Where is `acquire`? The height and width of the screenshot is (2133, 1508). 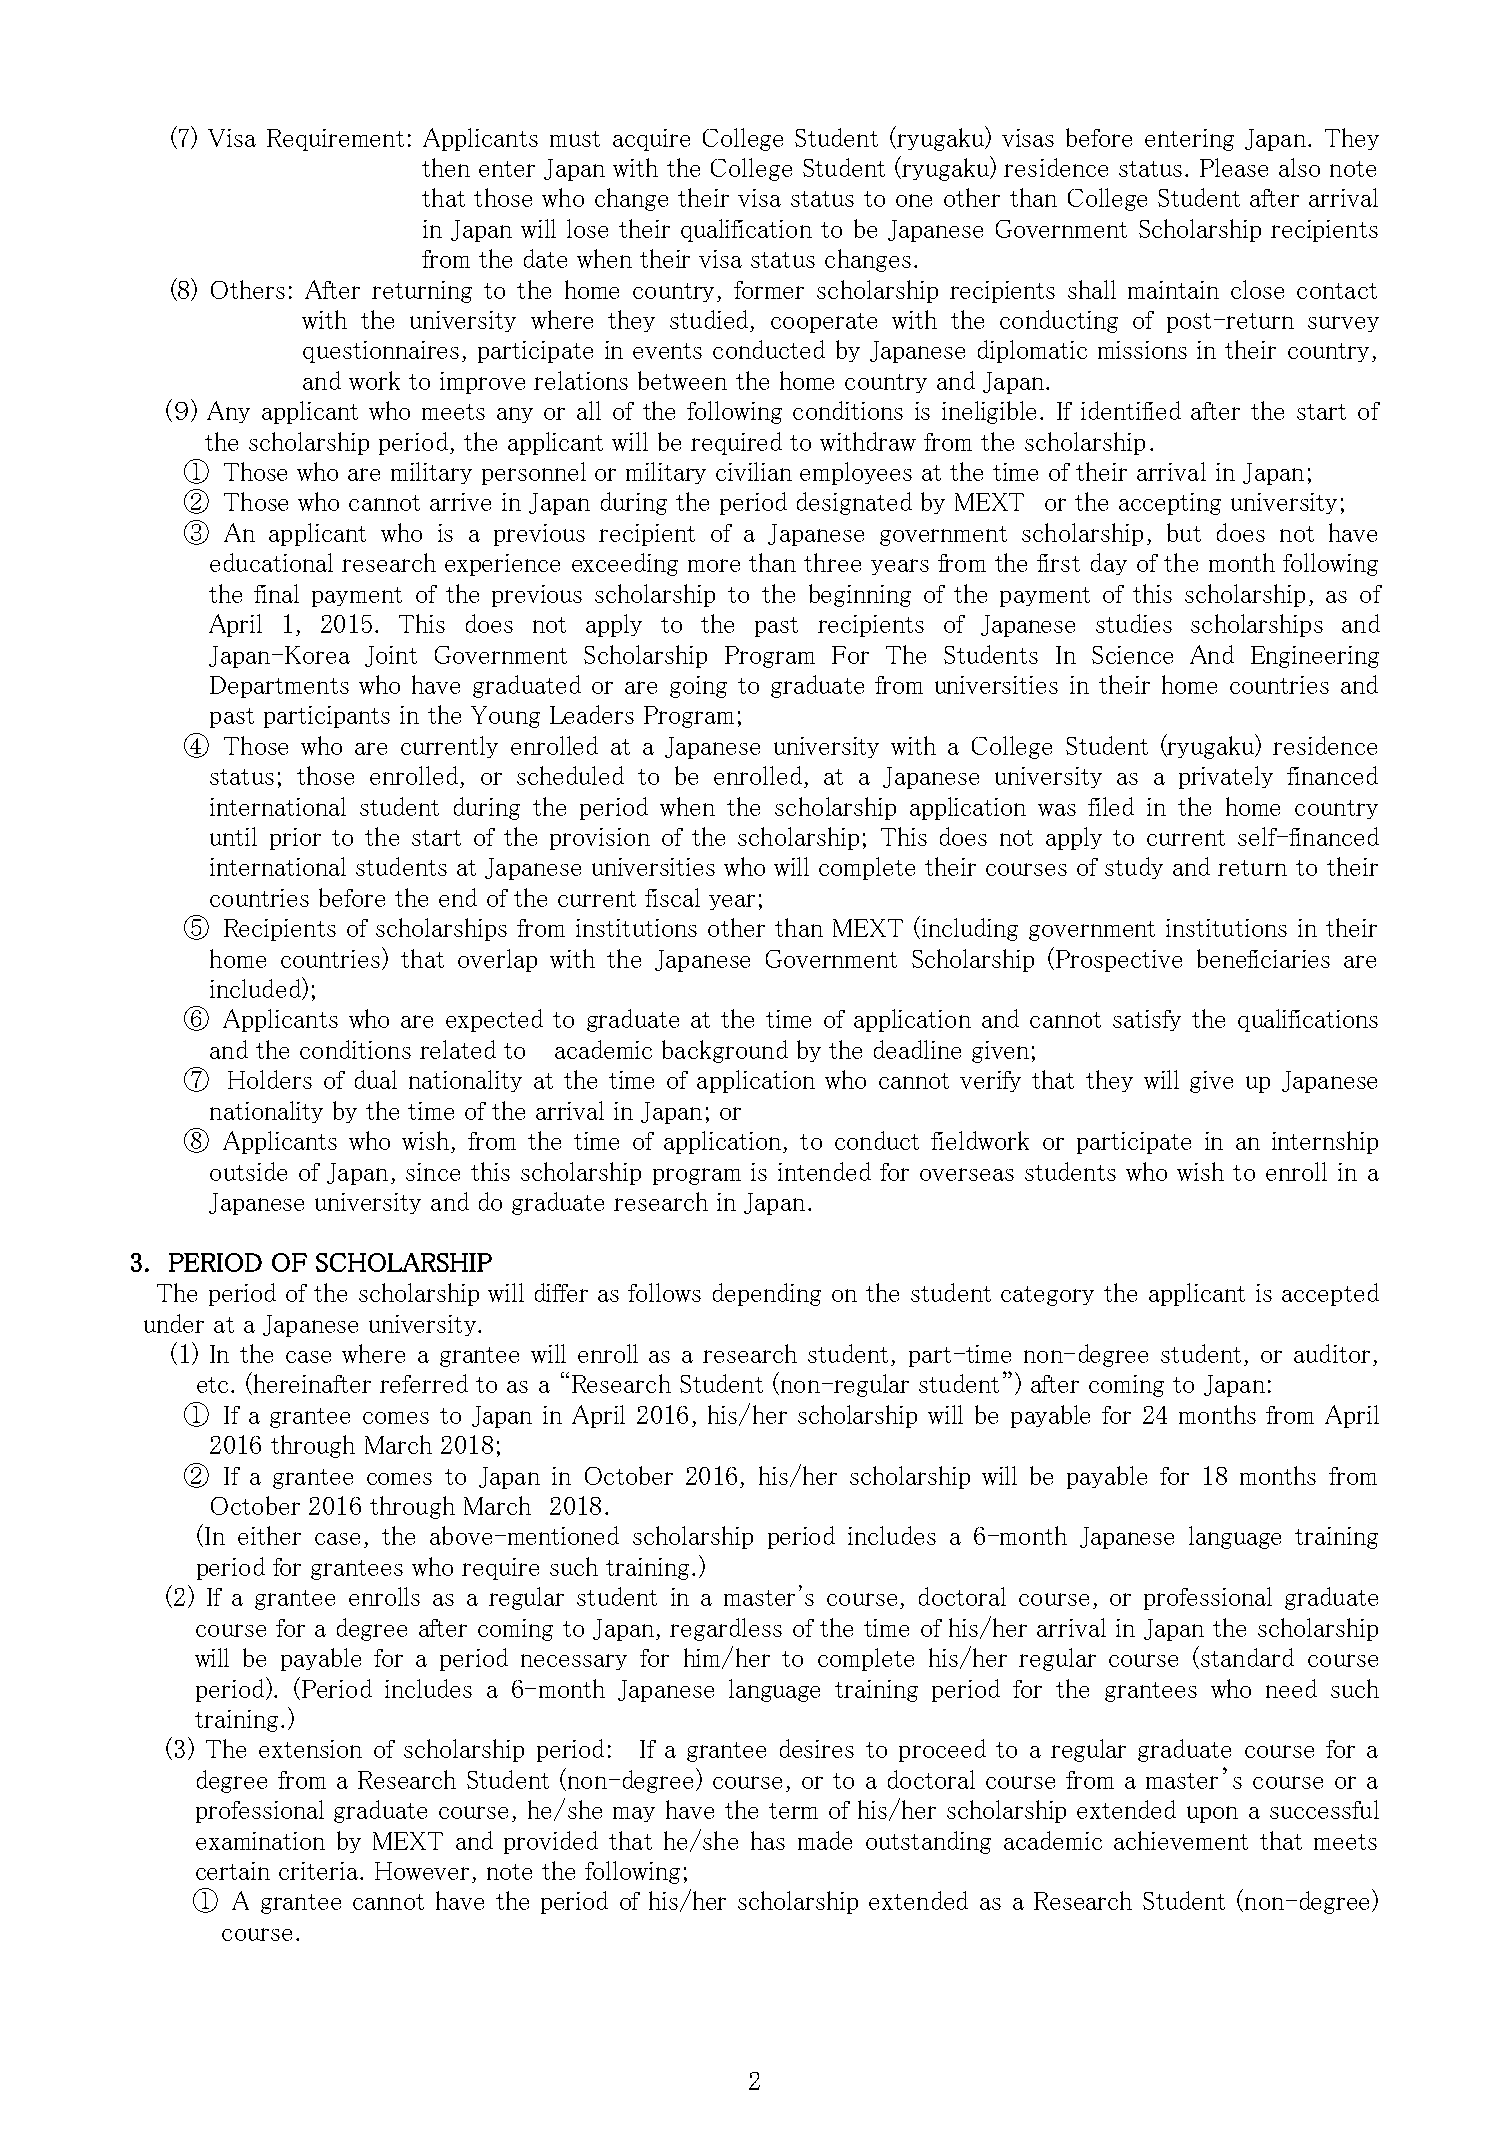 acquire is located at coordinates (651, 140).
